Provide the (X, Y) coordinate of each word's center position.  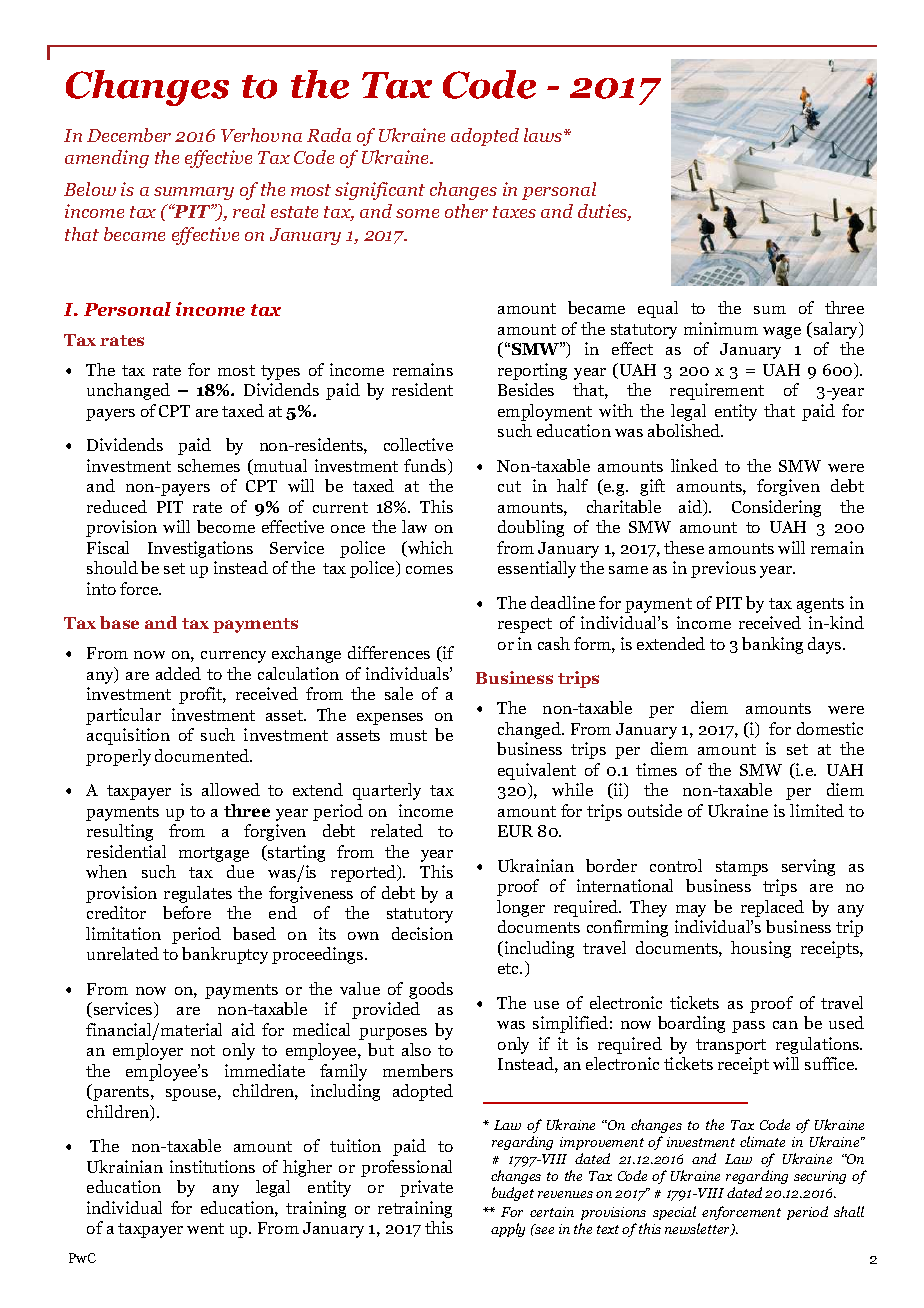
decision (422, 933)
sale (399, 693)
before (187, 912)
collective (418, 444)
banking (772, 645)
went (205, 1228)
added (178, 673)
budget (513, 1194)
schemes (209, 465)
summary (194, 193)
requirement (717, 391)
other (466, 211)
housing (761, 949)
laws (544, 135)
